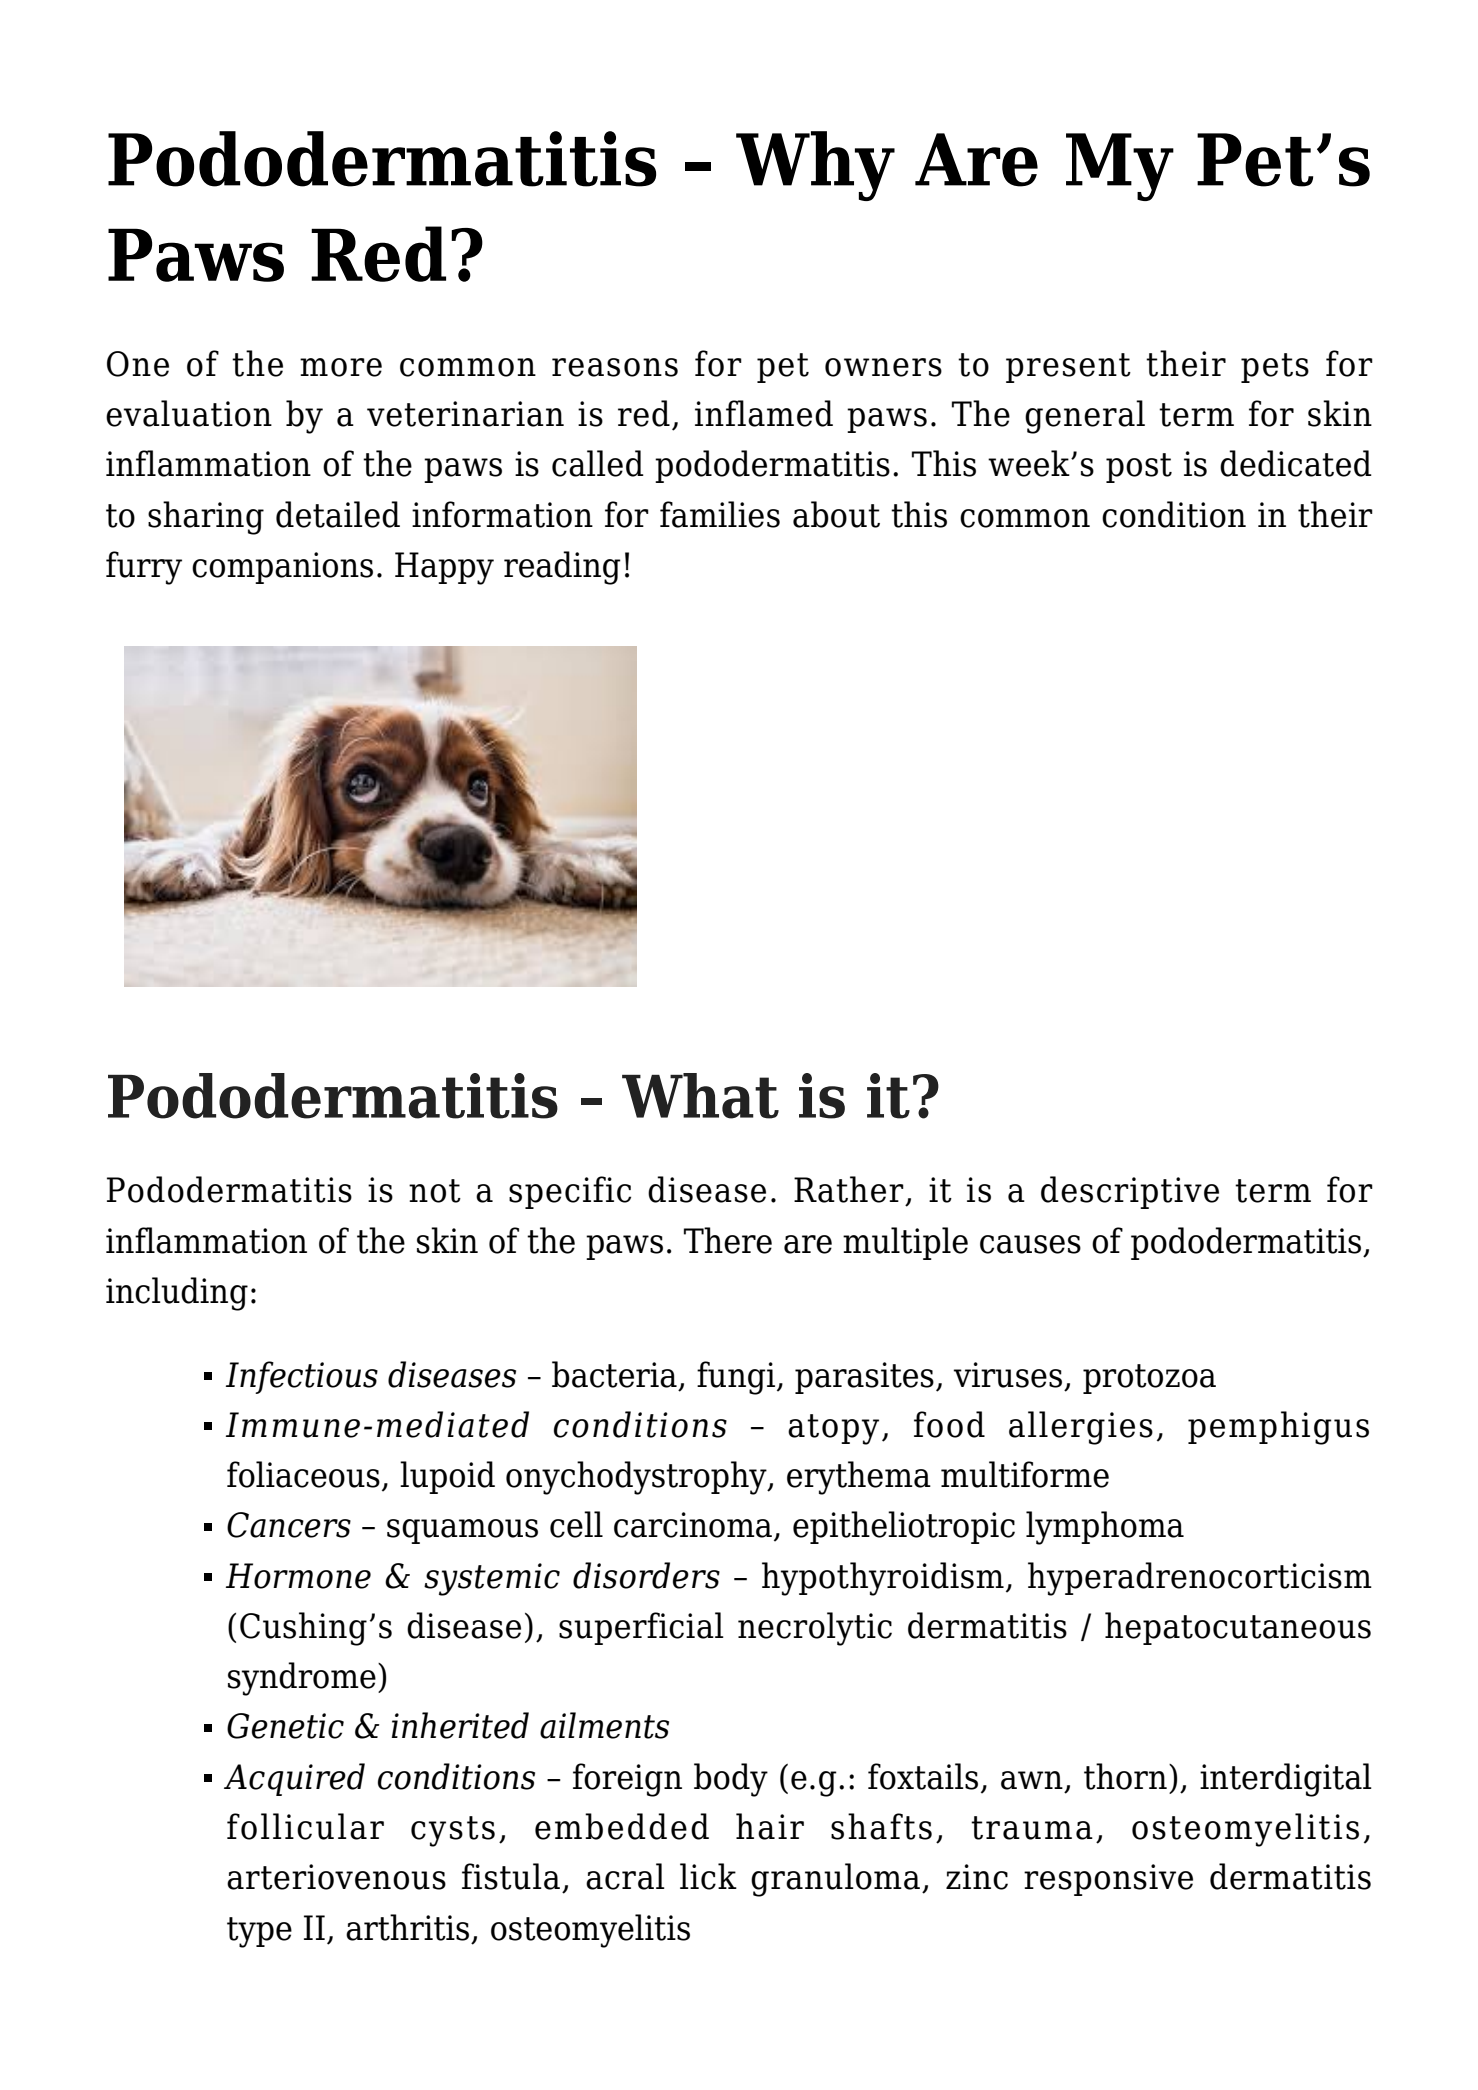  Describe the element at coordinates (1068, 368) in the screenshot. I see `present` at that location.
